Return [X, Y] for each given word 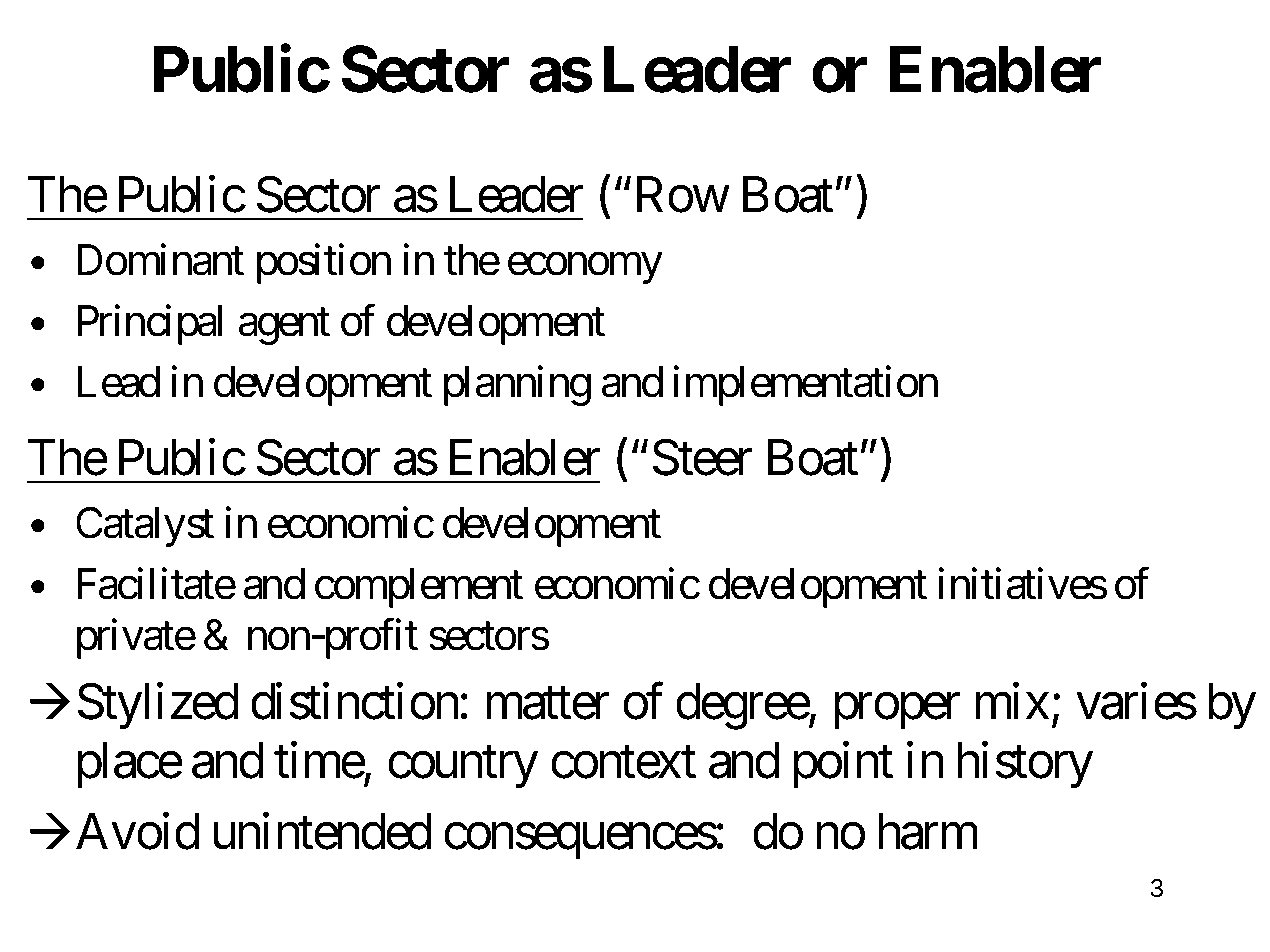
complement [419, 588]
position [324, 264]
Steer [703, 458]
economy [585, 268]
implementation [805, 386]
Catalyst [145, 527]
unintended [323, 832]
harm [928, 832]
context [623, 763]
